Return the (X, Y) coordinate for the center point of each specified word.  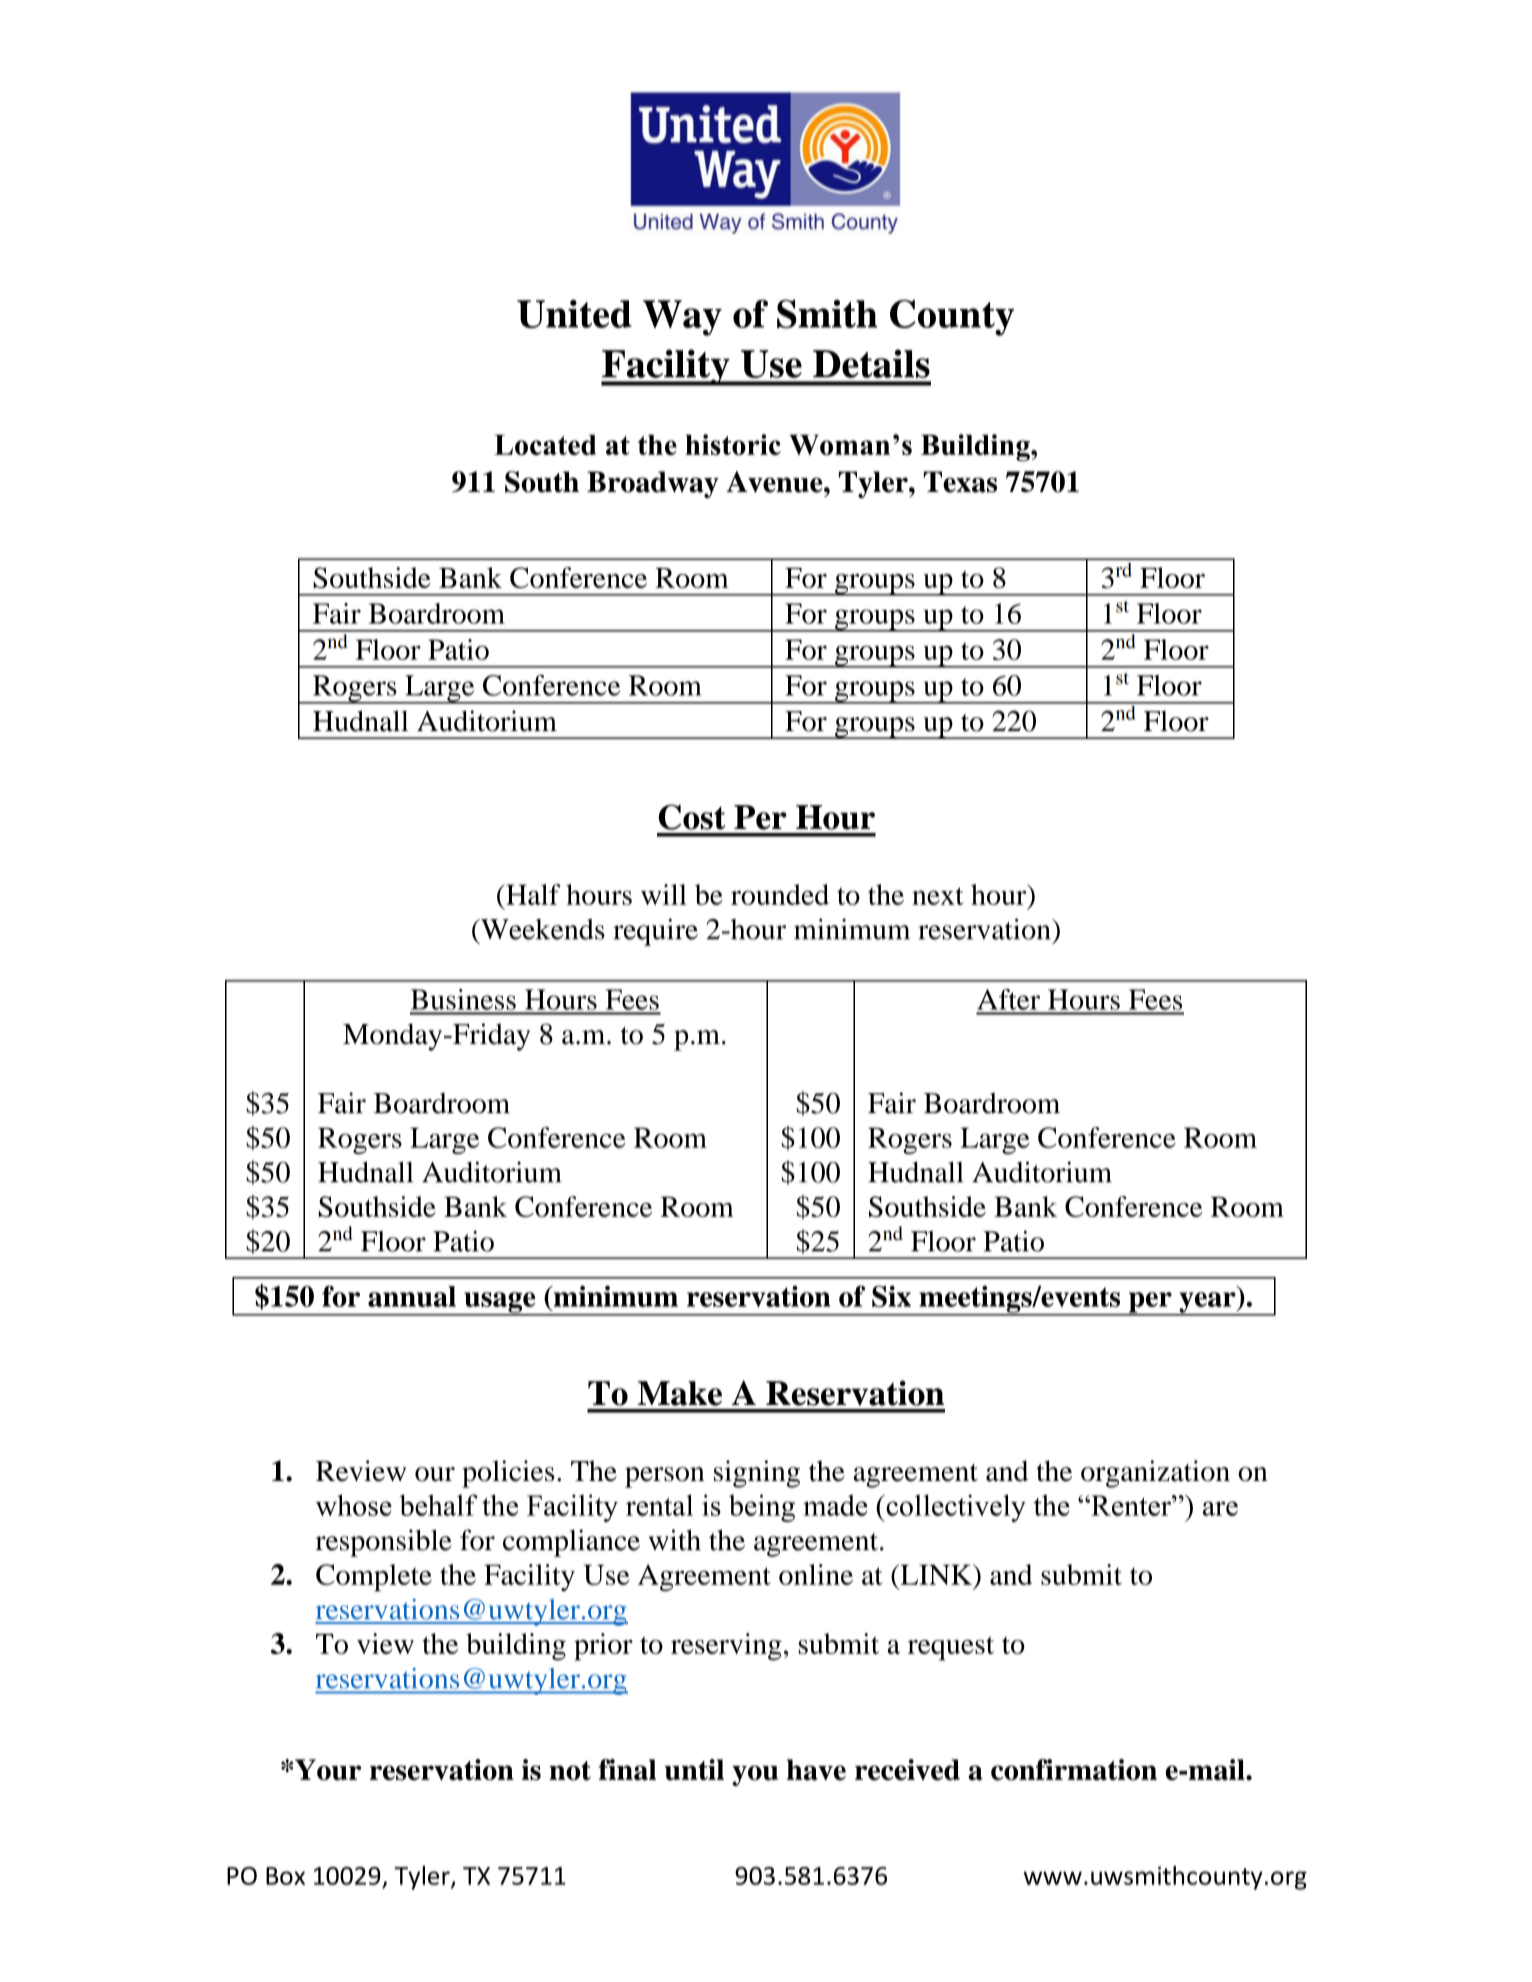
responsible (384, 1543)
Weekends (541, 929)
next (938, 896)
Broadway (653, 484)
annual (412, 1296)
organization (1155, 1474)
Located (545, 445)
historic (733, 444)
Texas (960, 482)
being (762, 1508)
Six (891, 1296)
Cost (692, 817)
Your (328, 1770)
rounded (780, 894)
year (1207, 1303)
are (1220, 1508)
